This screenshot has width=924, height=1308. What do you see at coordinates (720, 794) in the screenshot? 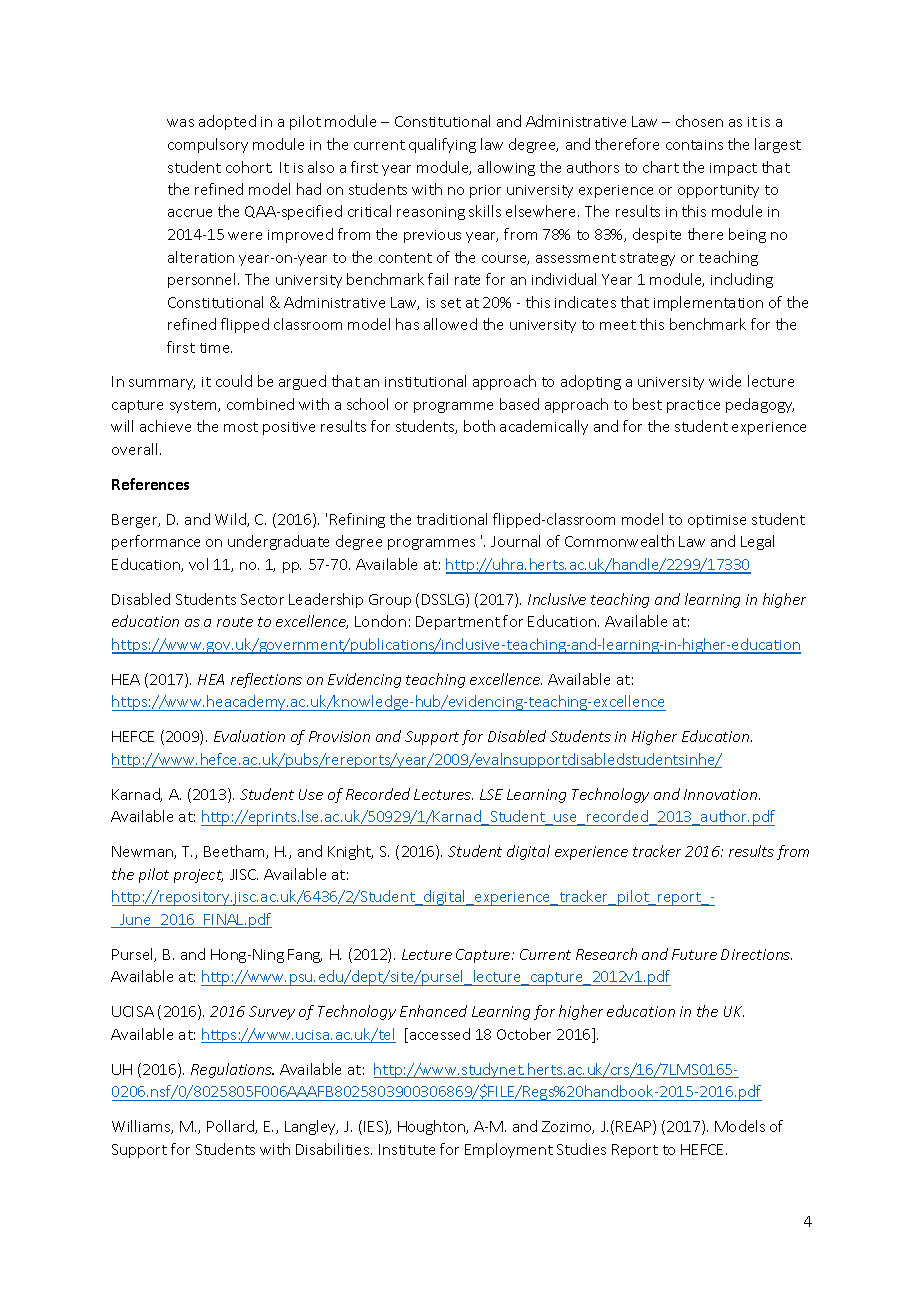
I see `Innovation` at bounding box center [720, 794].
